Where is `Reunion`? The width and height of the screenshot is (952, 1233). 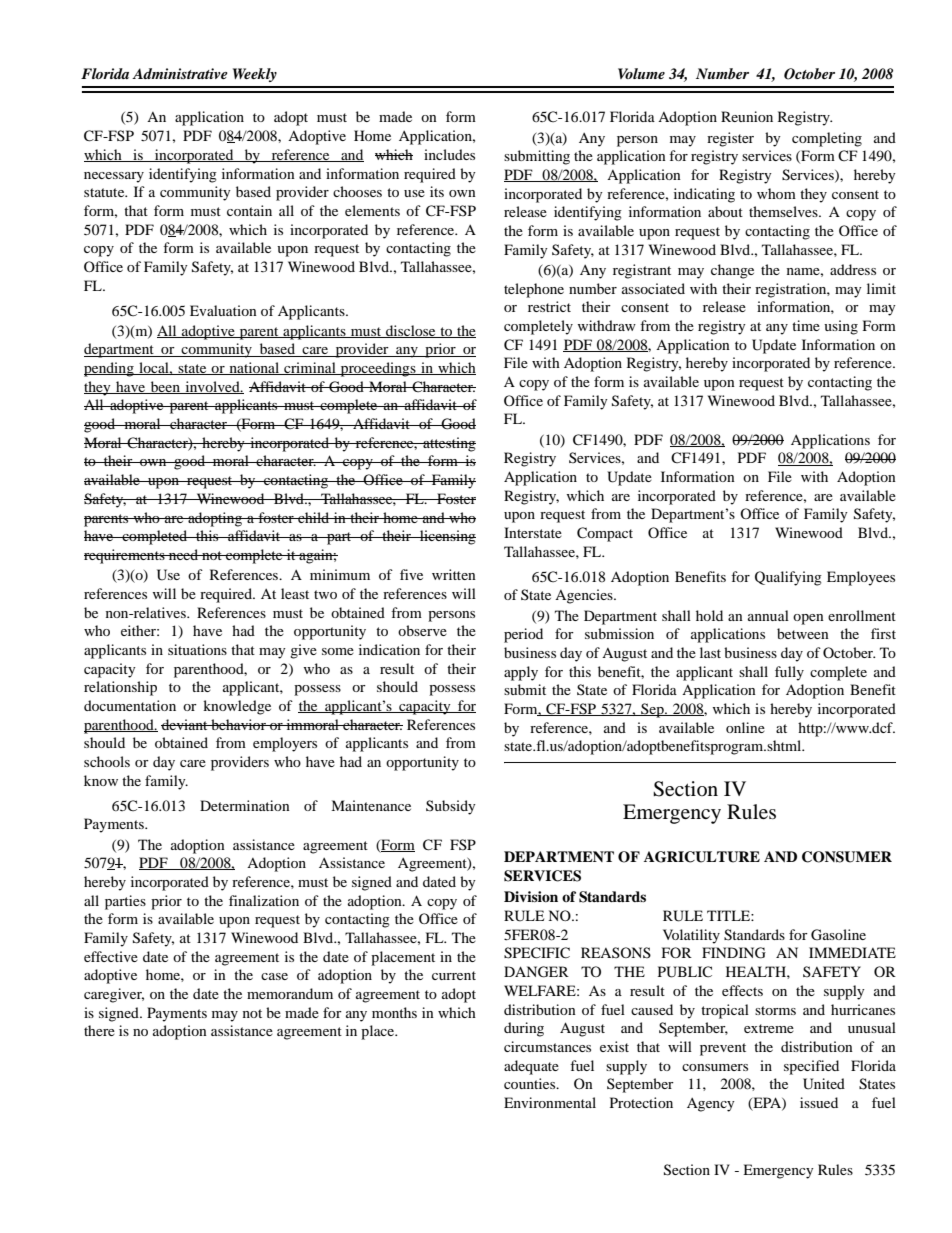
Reunion is located at coordinates (747, 116).
